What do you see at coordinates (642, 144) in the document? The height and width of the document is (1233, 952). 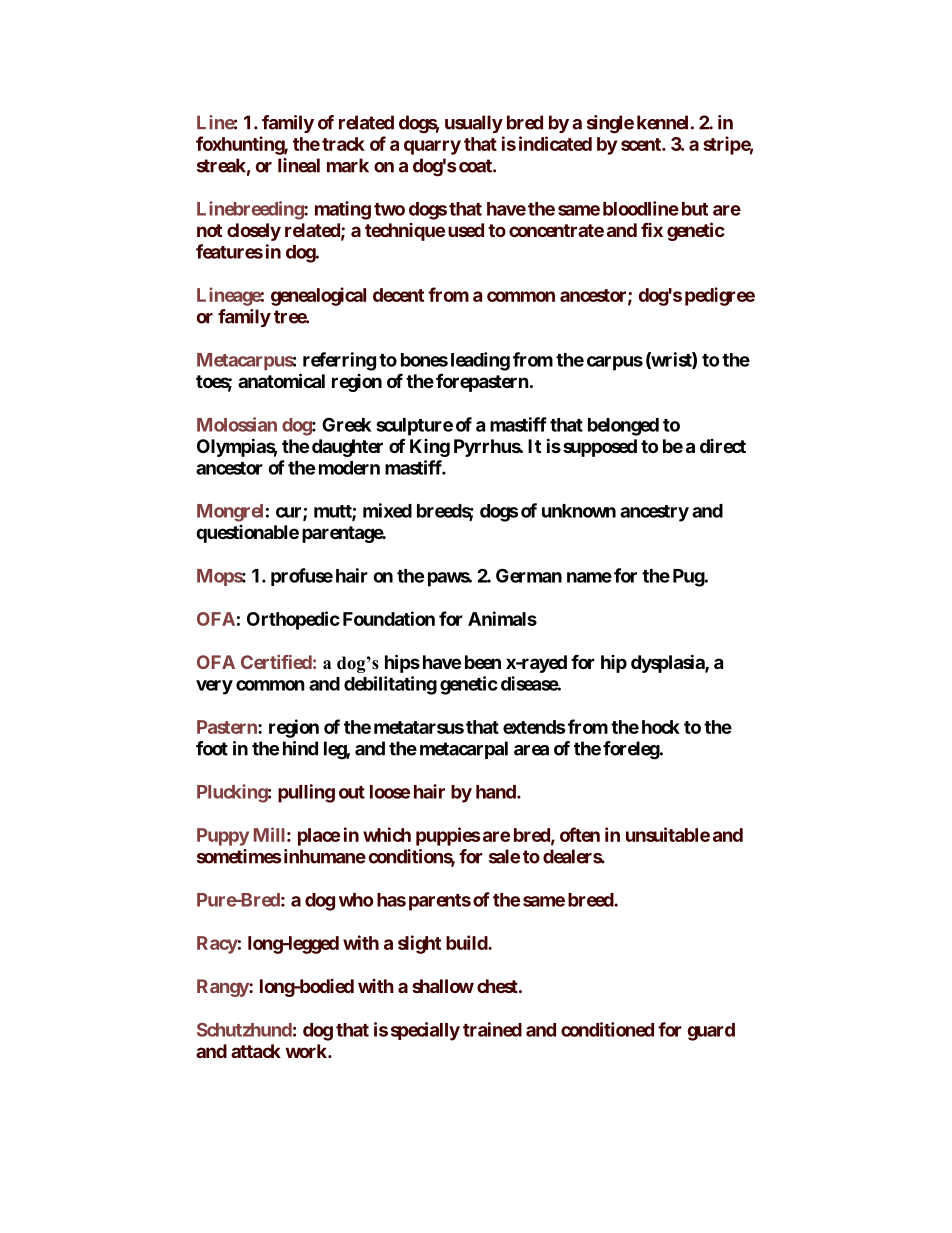 I see `scent` at bounding box center [642, 144].
